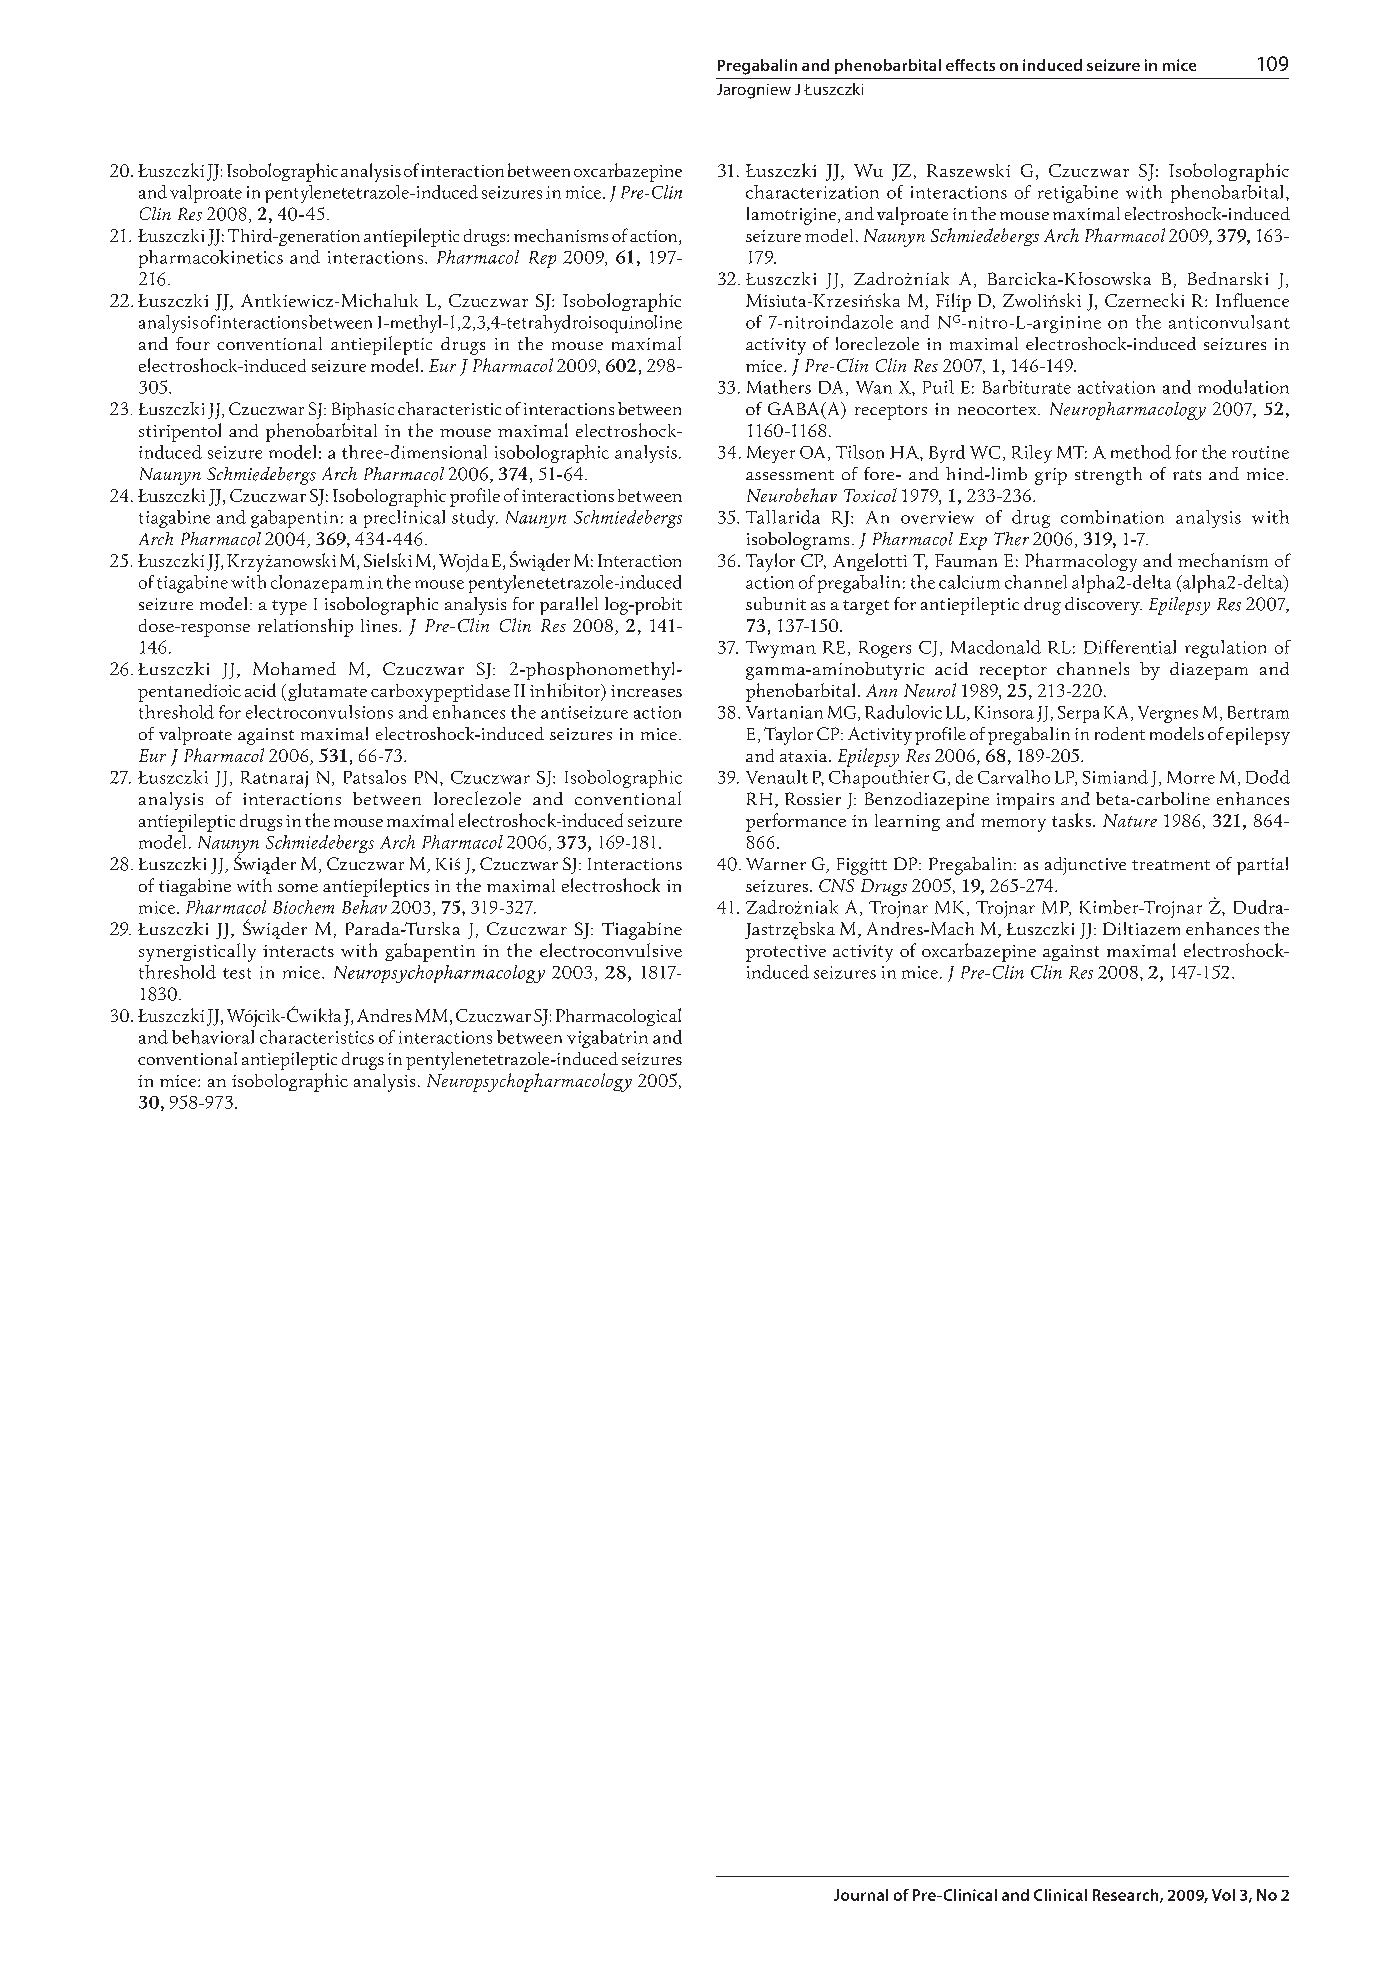 The image size is (1399, 1979). What do you see at coordinates (1141, 928) in the document?
I see `Diltiazem` at bounding box center [1141, 928].
